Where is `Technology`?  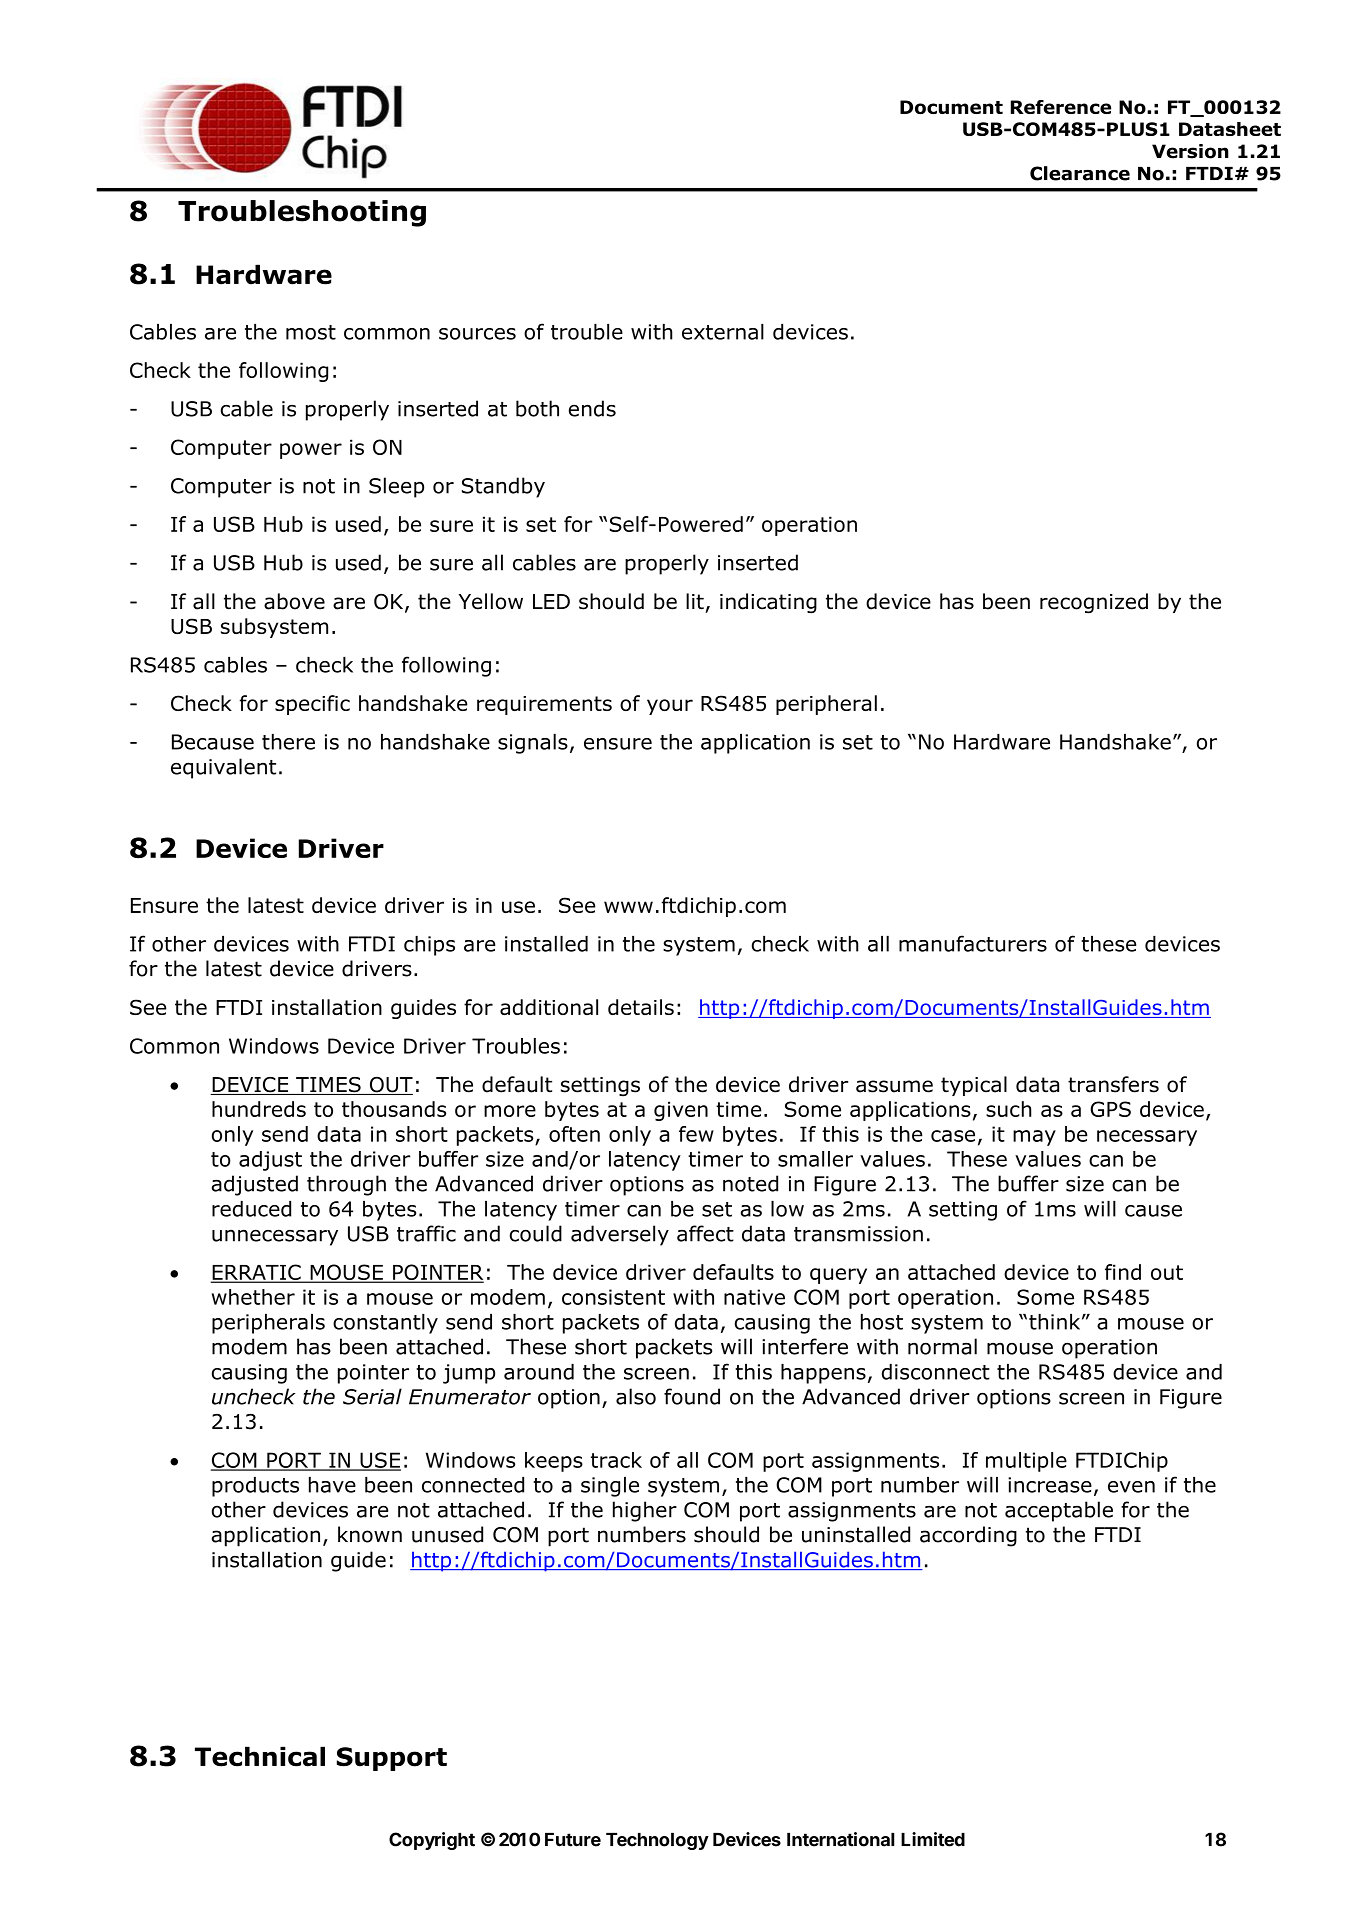 Technology is located at coordinates (657, 1841).
